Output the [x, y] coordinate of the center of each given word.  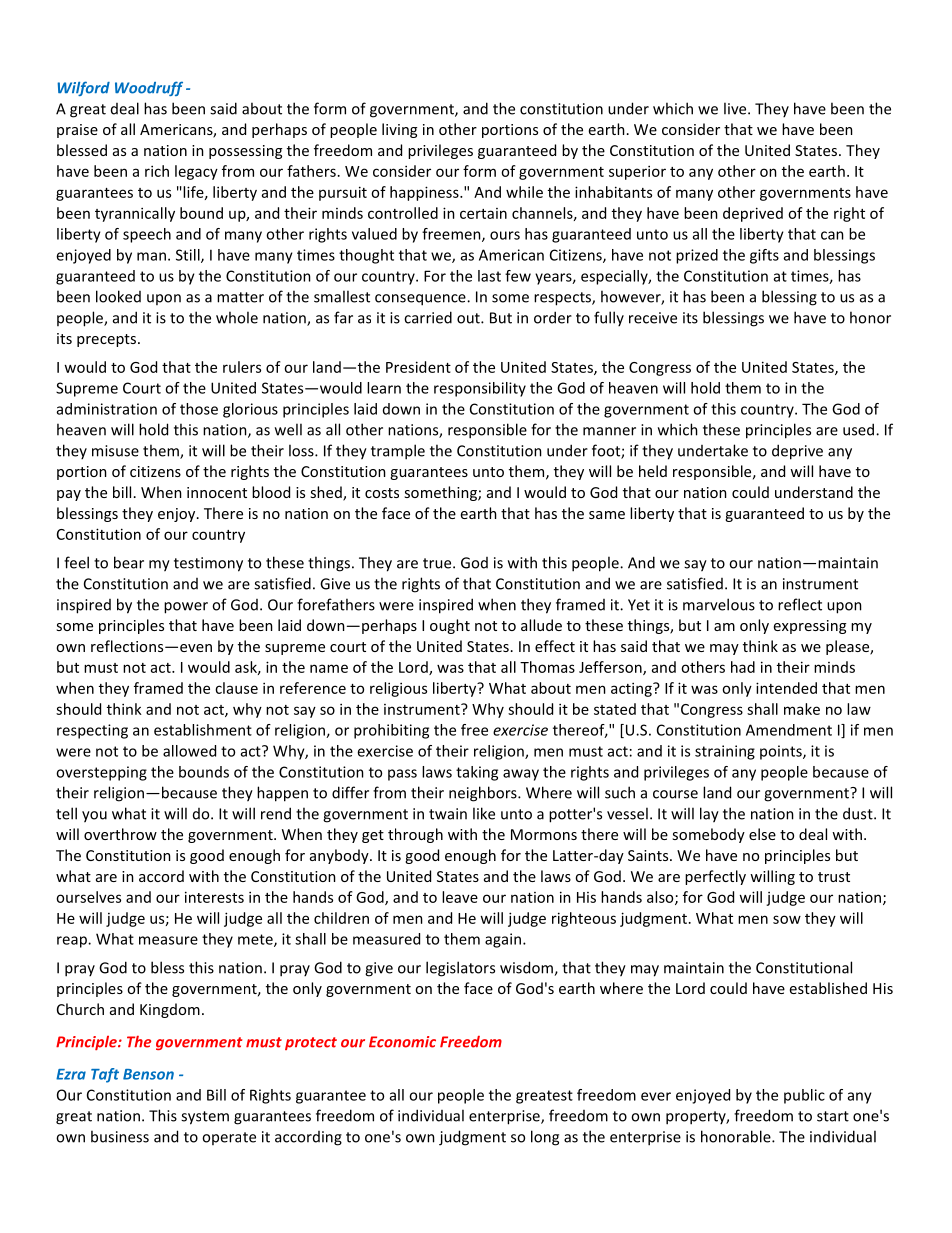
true [438, 563]
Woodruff [149, 88]
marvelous [719, 604]
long [545, 1138]
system [205, 1118]
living [399, 130]
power [186, 608]
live [736, 108]
